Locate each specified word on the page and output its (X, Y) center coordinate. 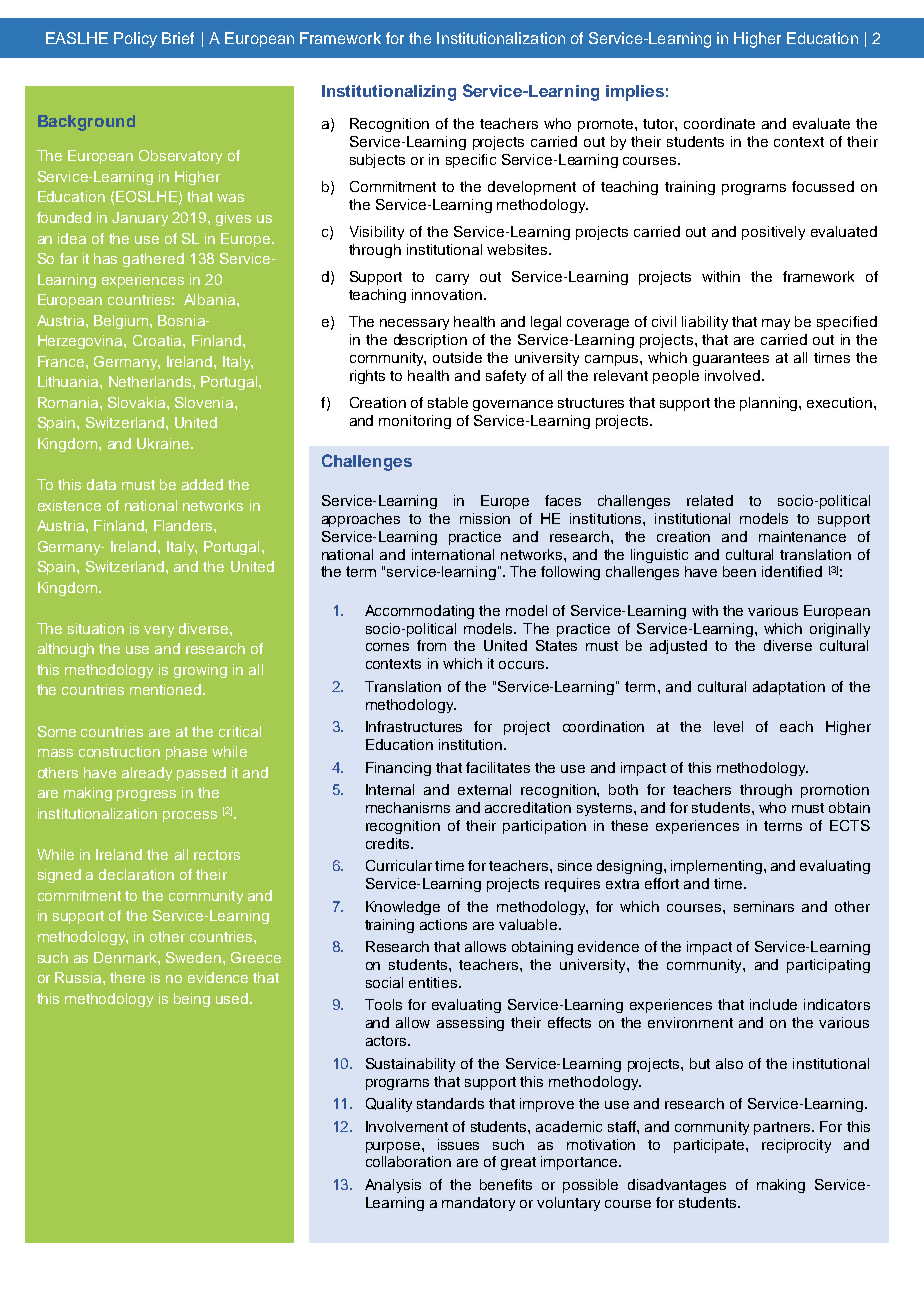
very (159, 631)
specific (471, 161)
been (739, 571)
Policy (135, 40)
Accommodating (419, 612)
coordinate (719, 123)
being (192, 1000)
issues (458, 1144)
